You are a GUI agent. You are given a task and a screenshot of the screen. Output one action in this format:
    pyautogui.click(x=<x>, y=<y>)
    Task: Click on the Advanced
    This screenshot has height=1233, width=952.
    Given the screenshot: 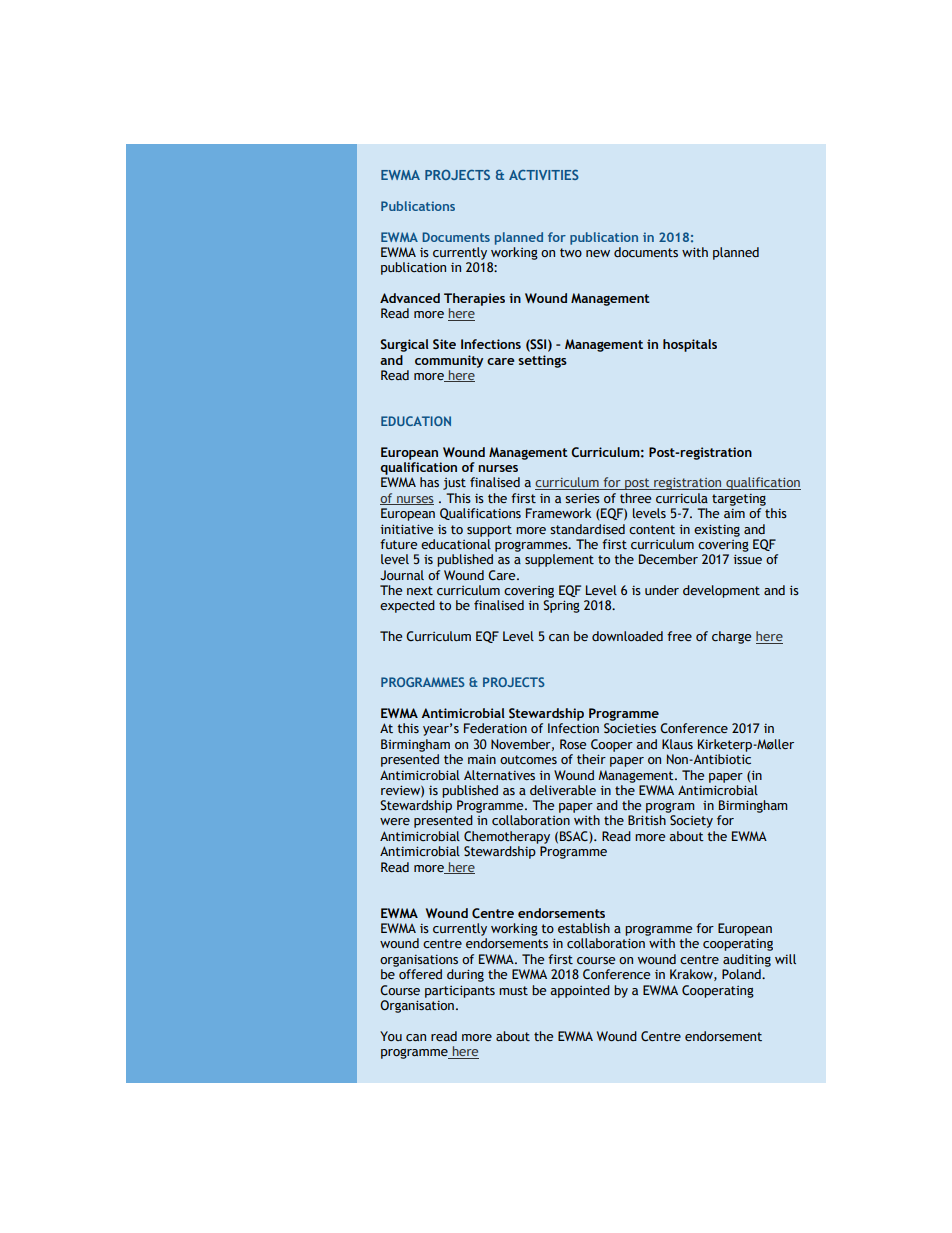 What is the action you would take?
    pyautogui.click(x=410, y=298)
